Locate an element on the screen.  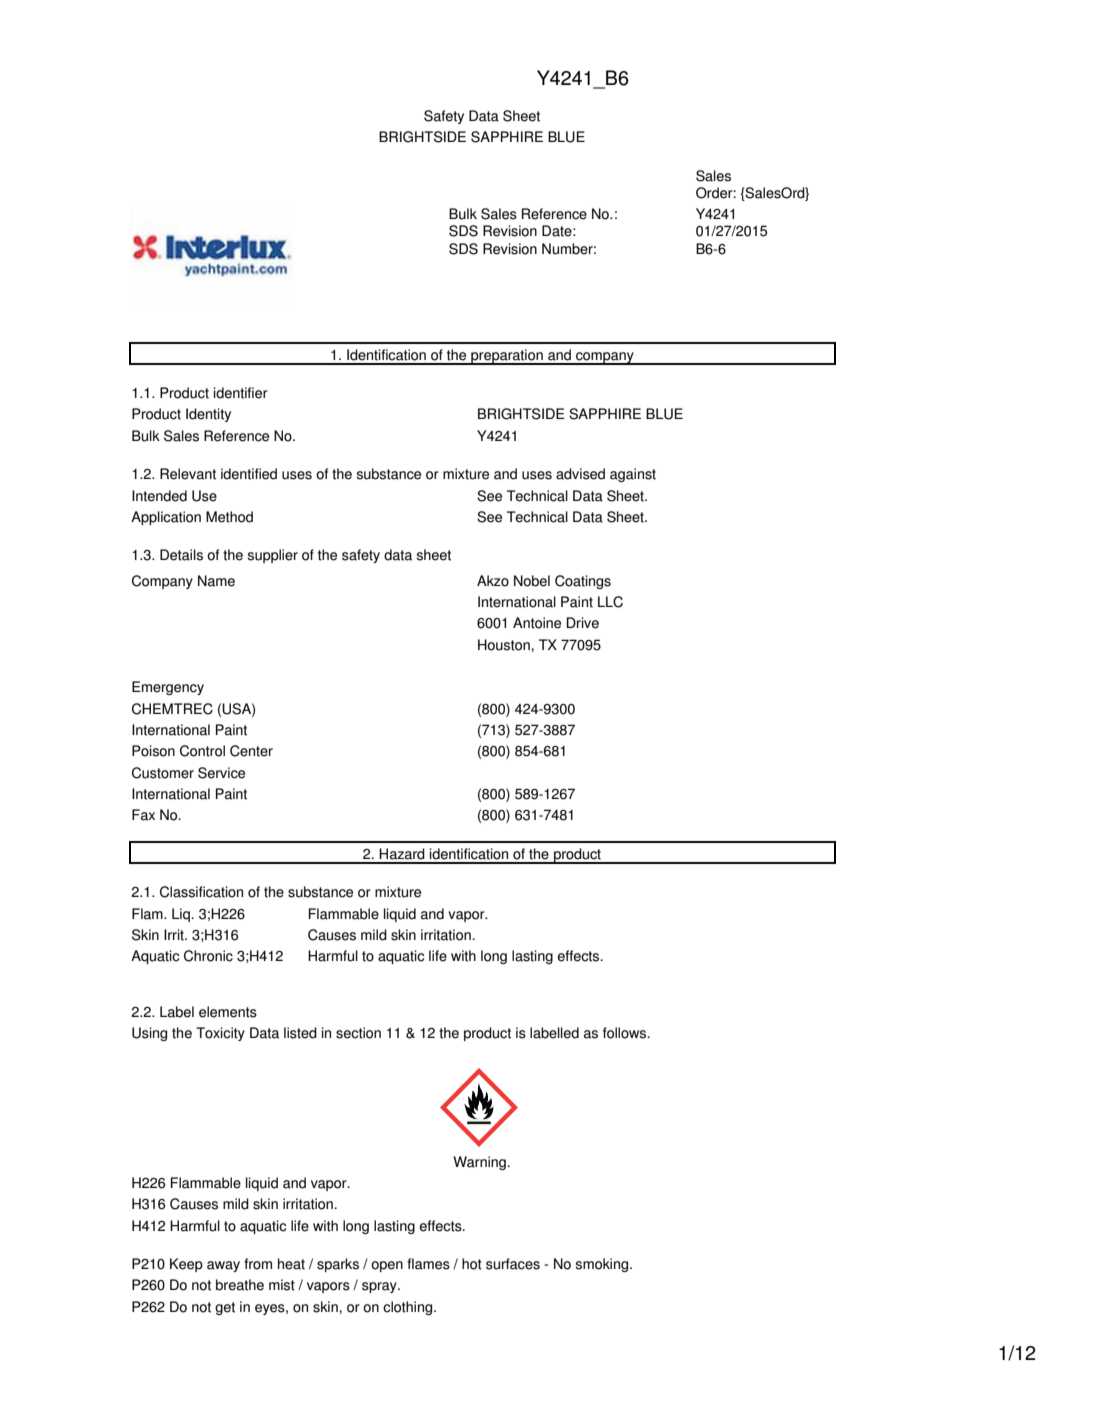
Warning is located at coordinates (480, 1163).
